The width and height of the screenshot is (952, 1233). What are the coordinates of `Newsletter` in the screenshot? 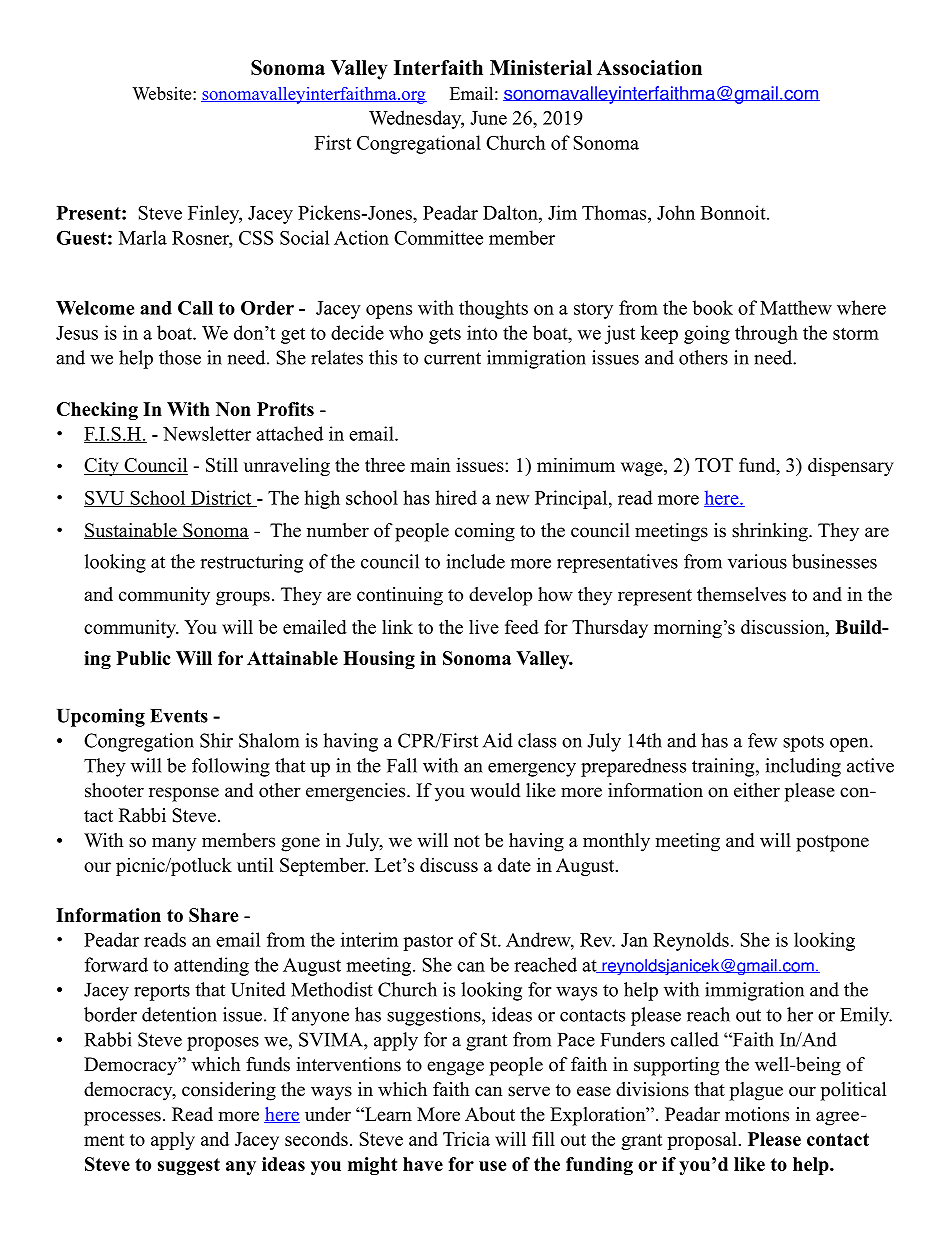 It's located at (207, 433).
